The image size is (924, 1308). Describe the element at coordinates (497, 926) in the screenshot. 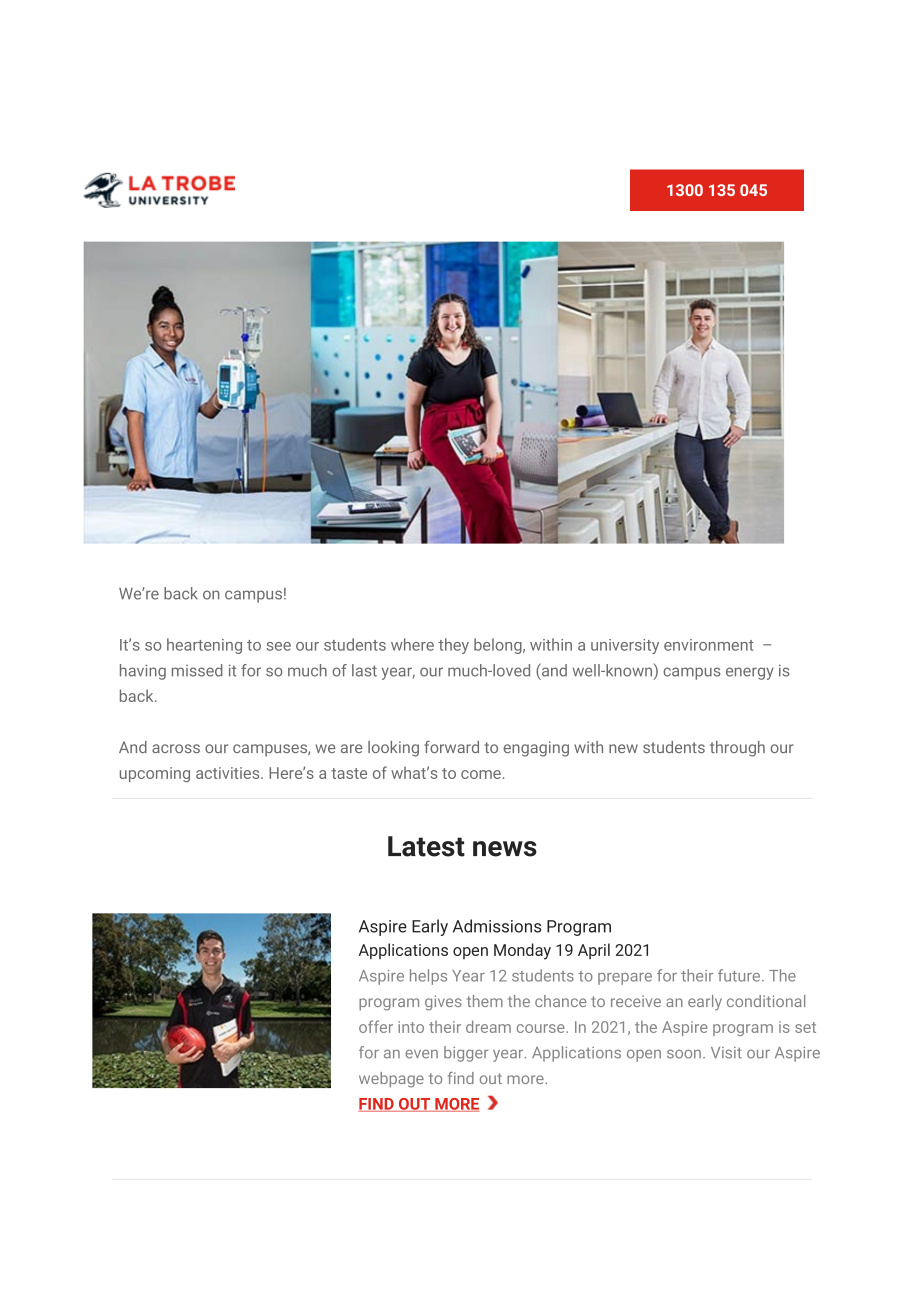

I see `Admissions` at that location.
